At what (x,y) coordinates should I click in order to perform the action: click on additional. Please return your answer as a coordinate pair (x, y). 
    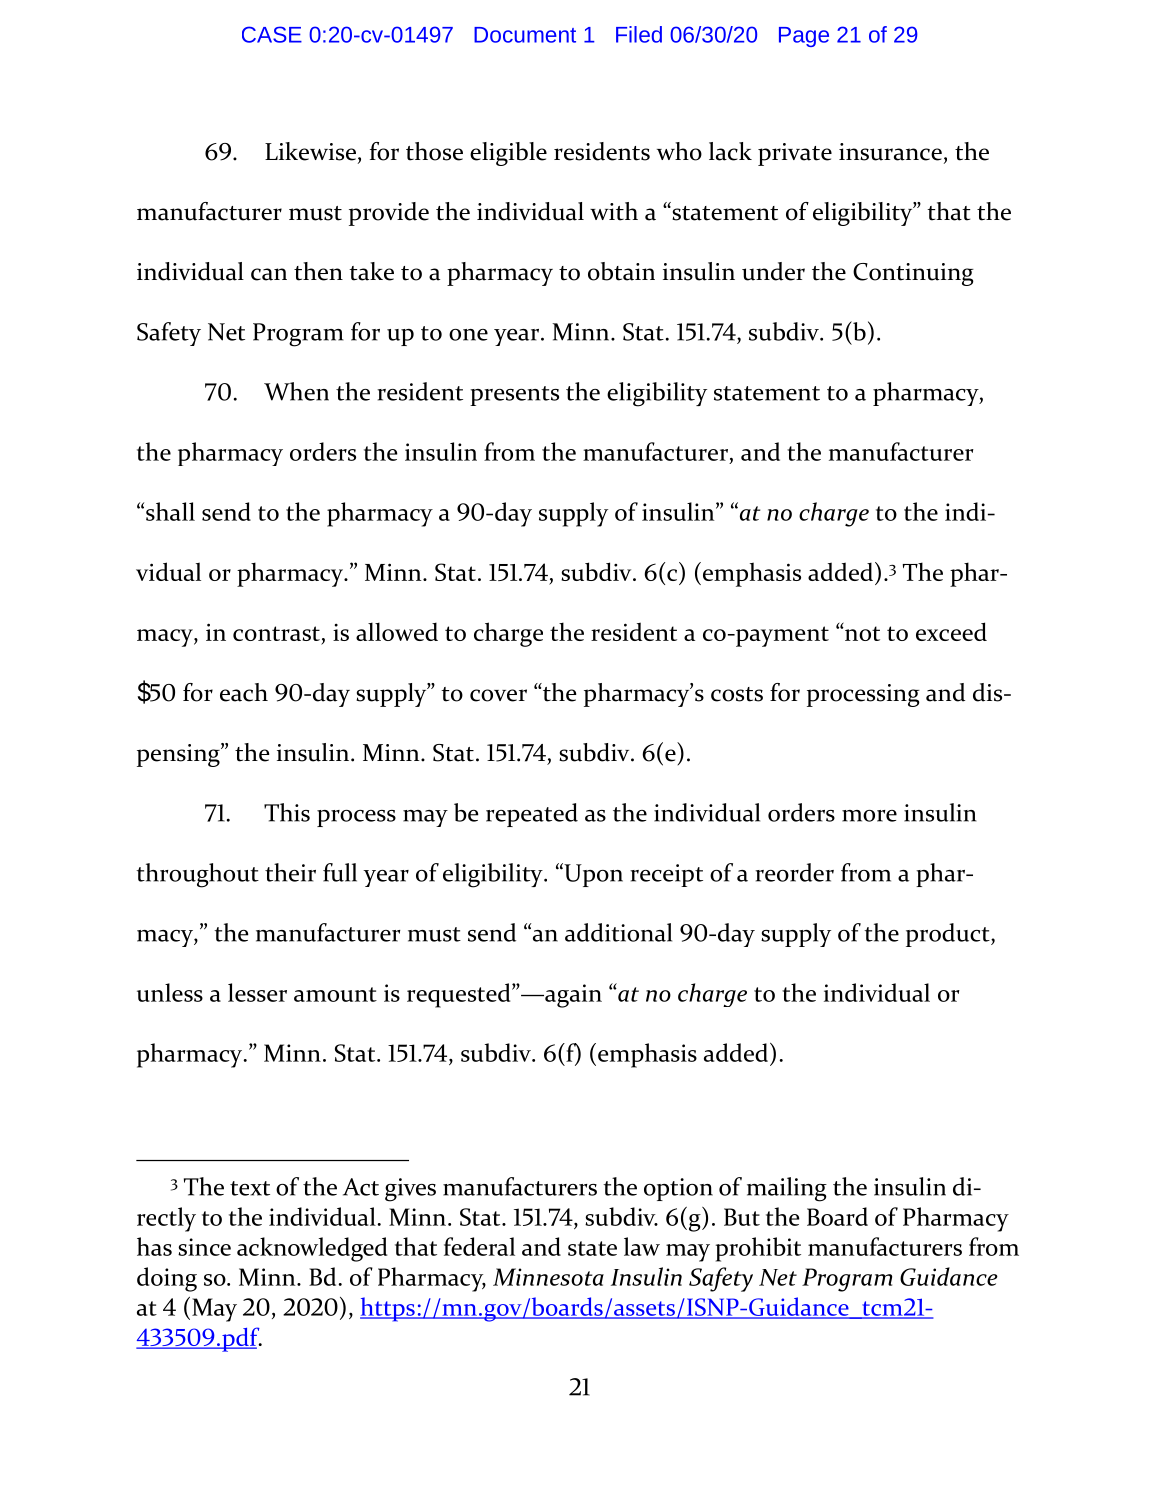
    Looking at the image, I should click on (618, 932).
